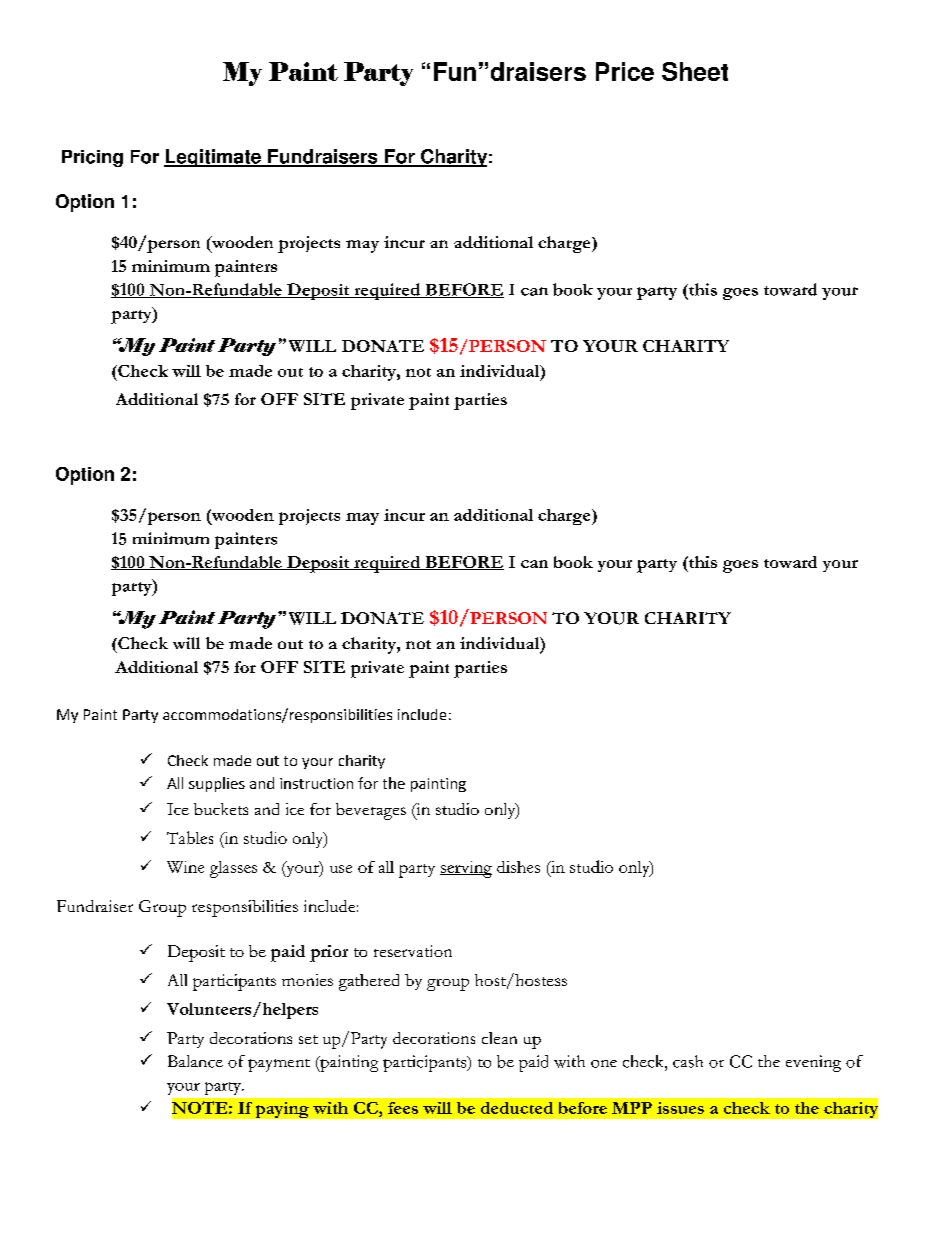 This document has height=1233, width=952. What do you see at coordinates (518, 867) in the document?
I see `dishes` at bounding box center [518, 867].
